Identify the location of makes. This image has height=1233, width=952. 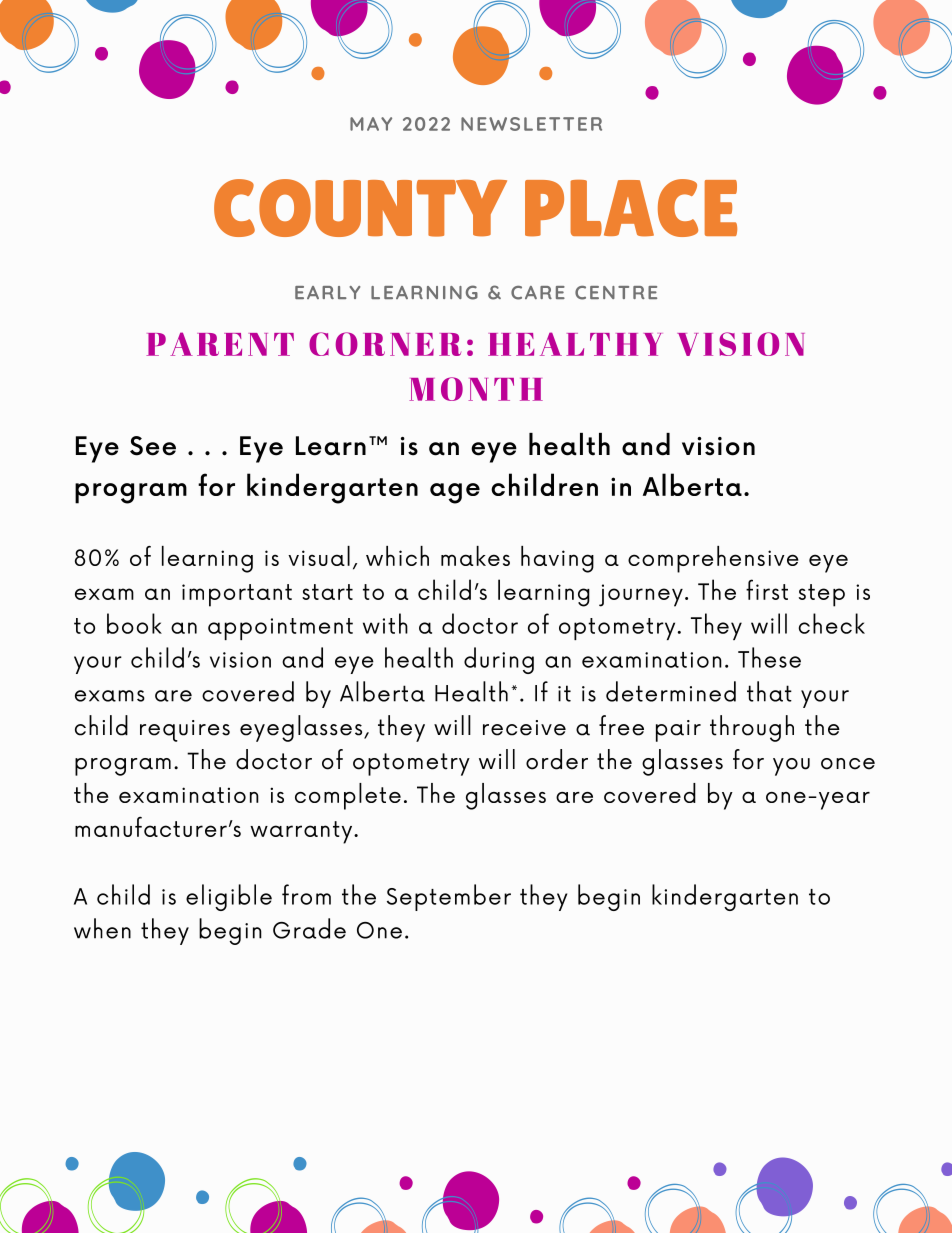
(475, 556).
